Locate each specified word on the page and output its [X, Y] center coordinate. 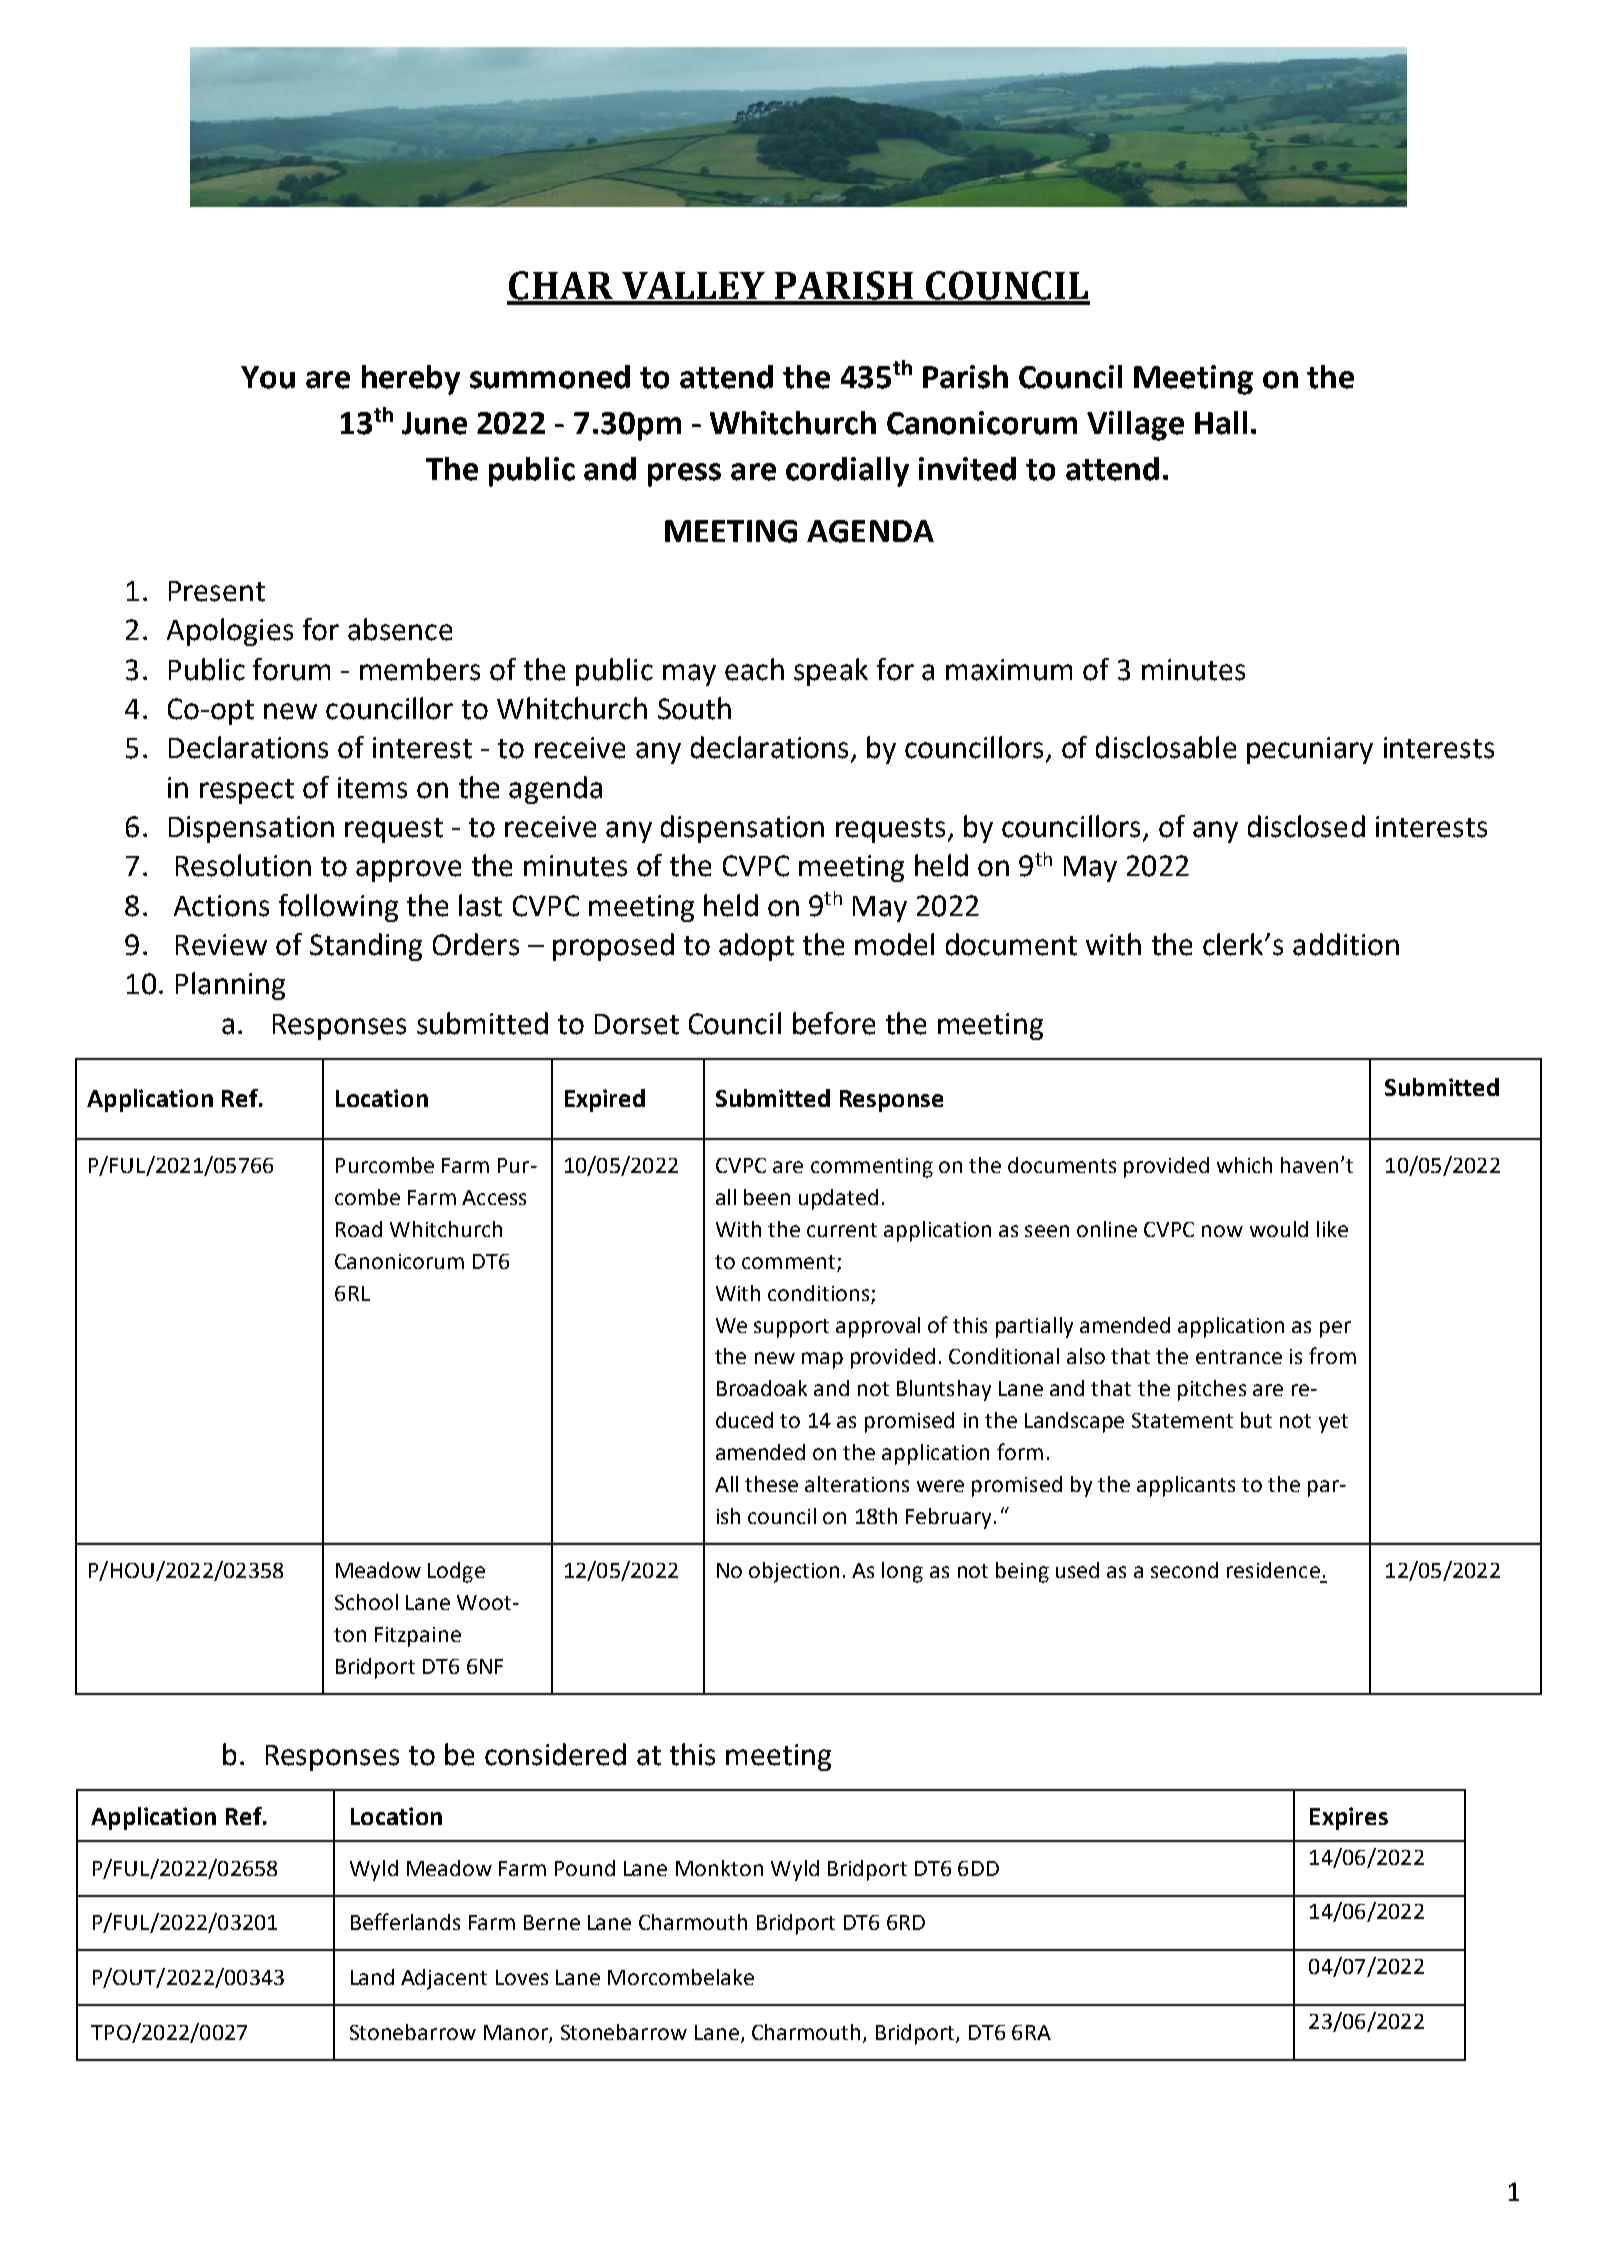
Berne [552, 1922]
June [434, 423]
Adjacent [444, 1979]
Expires [1349, 1818]
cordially [847, 472]
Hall [1221, 423]
